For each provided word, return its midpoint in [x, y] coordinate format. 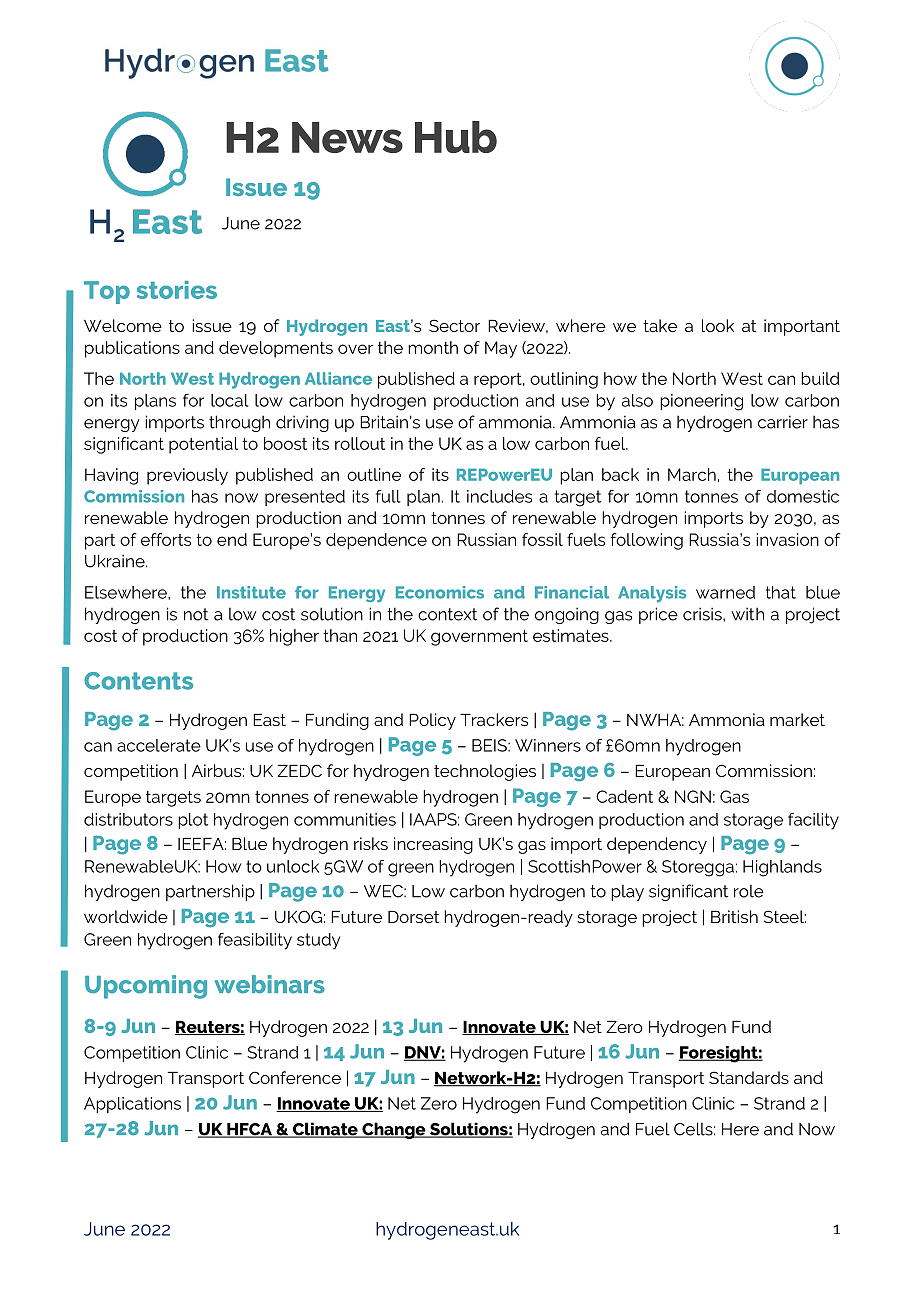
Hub [456, 137]
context [447, 614]
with [747, 614]
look [718, 325]
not [196, 614]
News [347, 137]
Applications [132, 1105]
